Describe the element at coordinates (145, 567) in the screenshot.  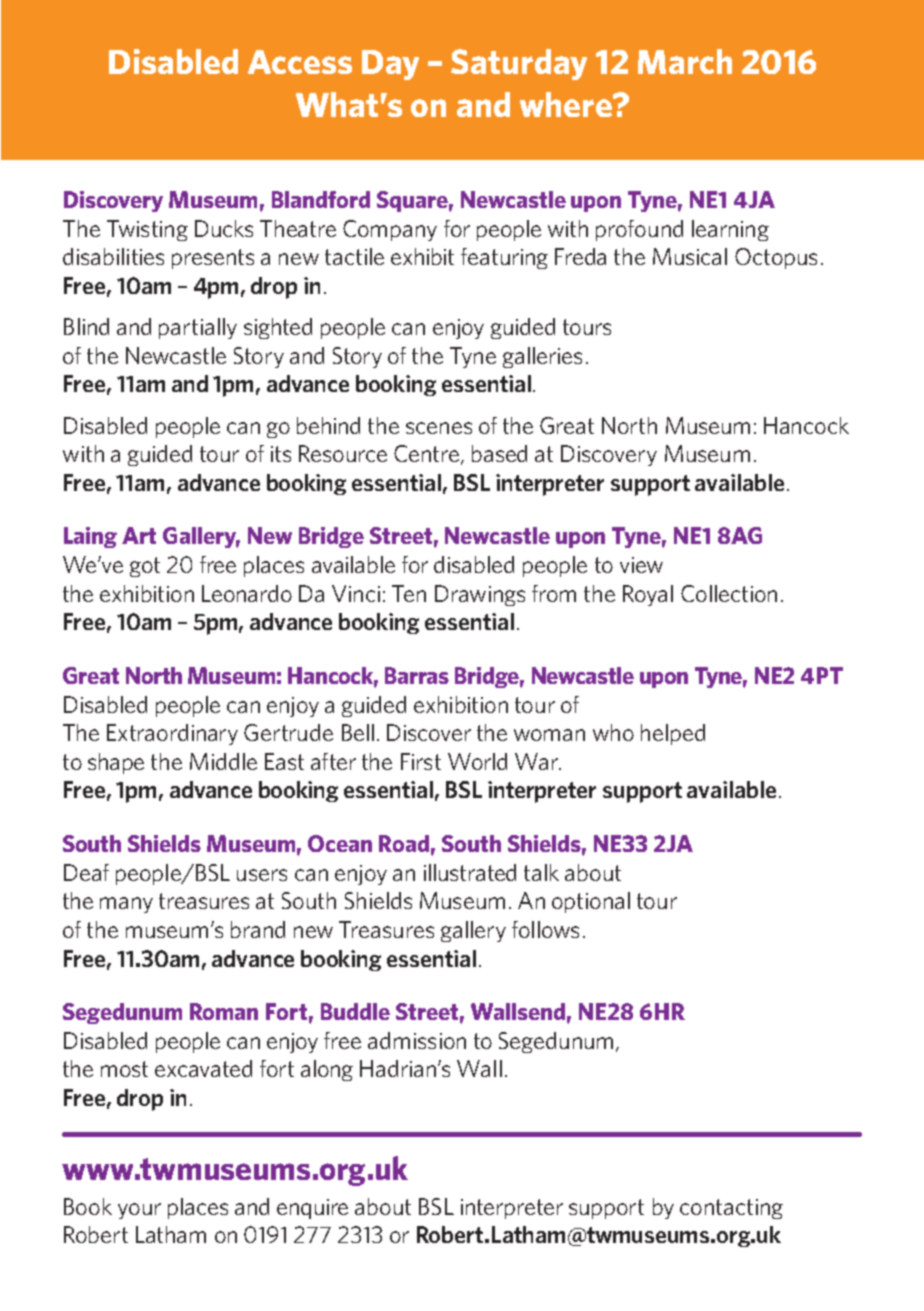
I see `got` at that location.
